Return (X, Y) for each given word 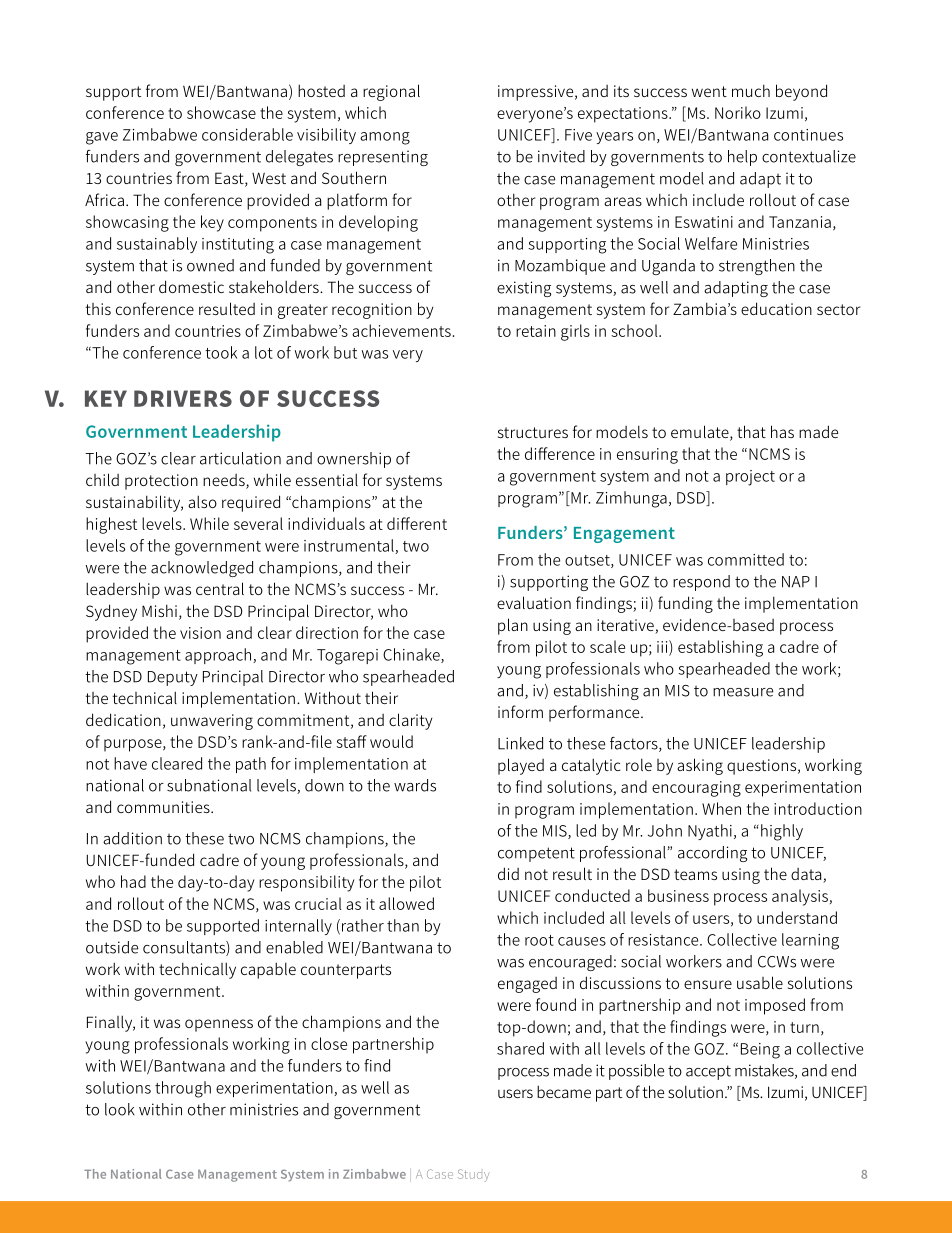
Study (474, 1175)
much (751, 90)
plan (513, 626)
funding (685, 604)
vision (200, 633)
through (183, 1089)
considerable (247, 134)
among (385, 138)
